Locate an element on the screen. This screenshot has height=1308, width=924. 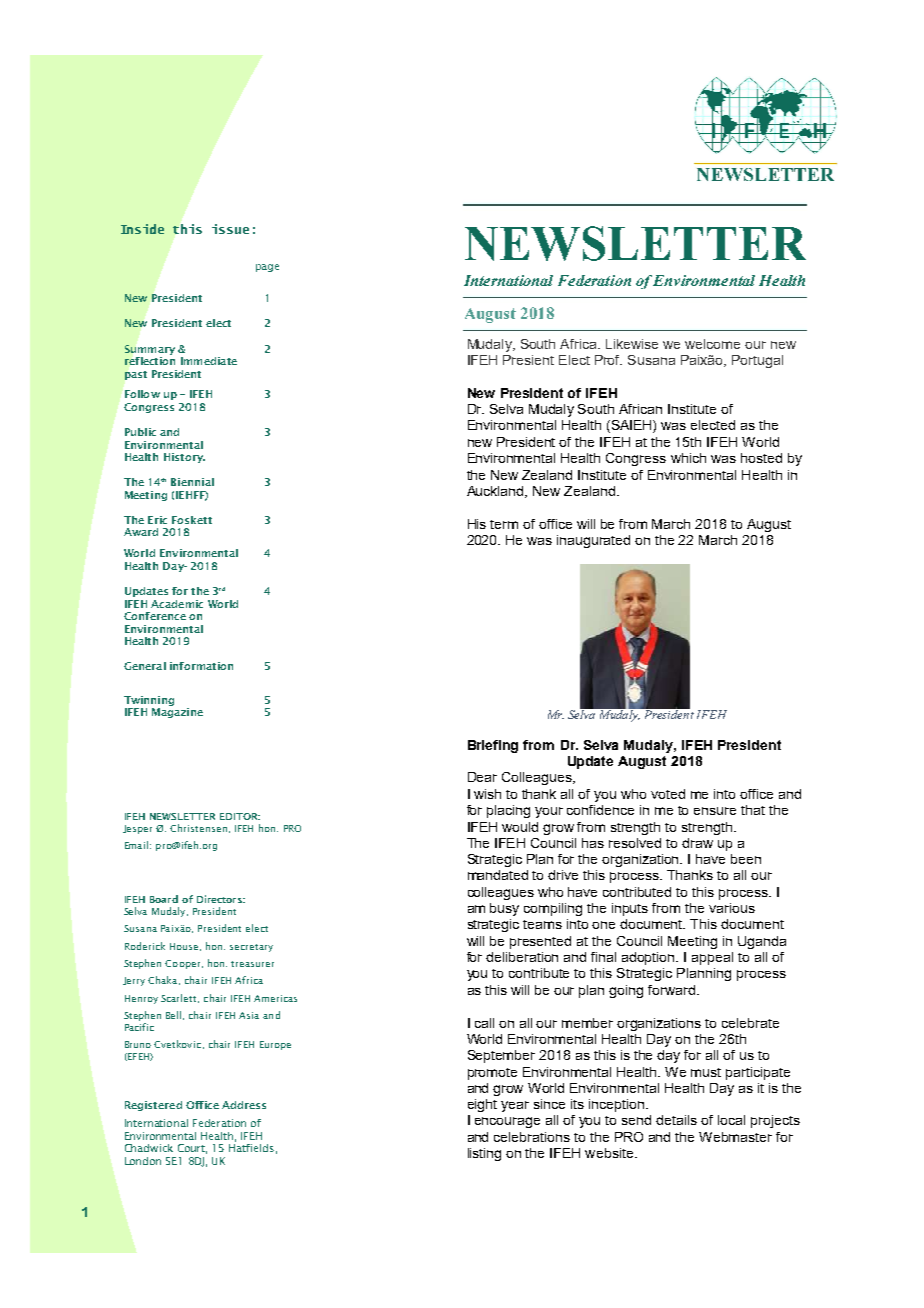
information is located at coordinates (201, 666).
